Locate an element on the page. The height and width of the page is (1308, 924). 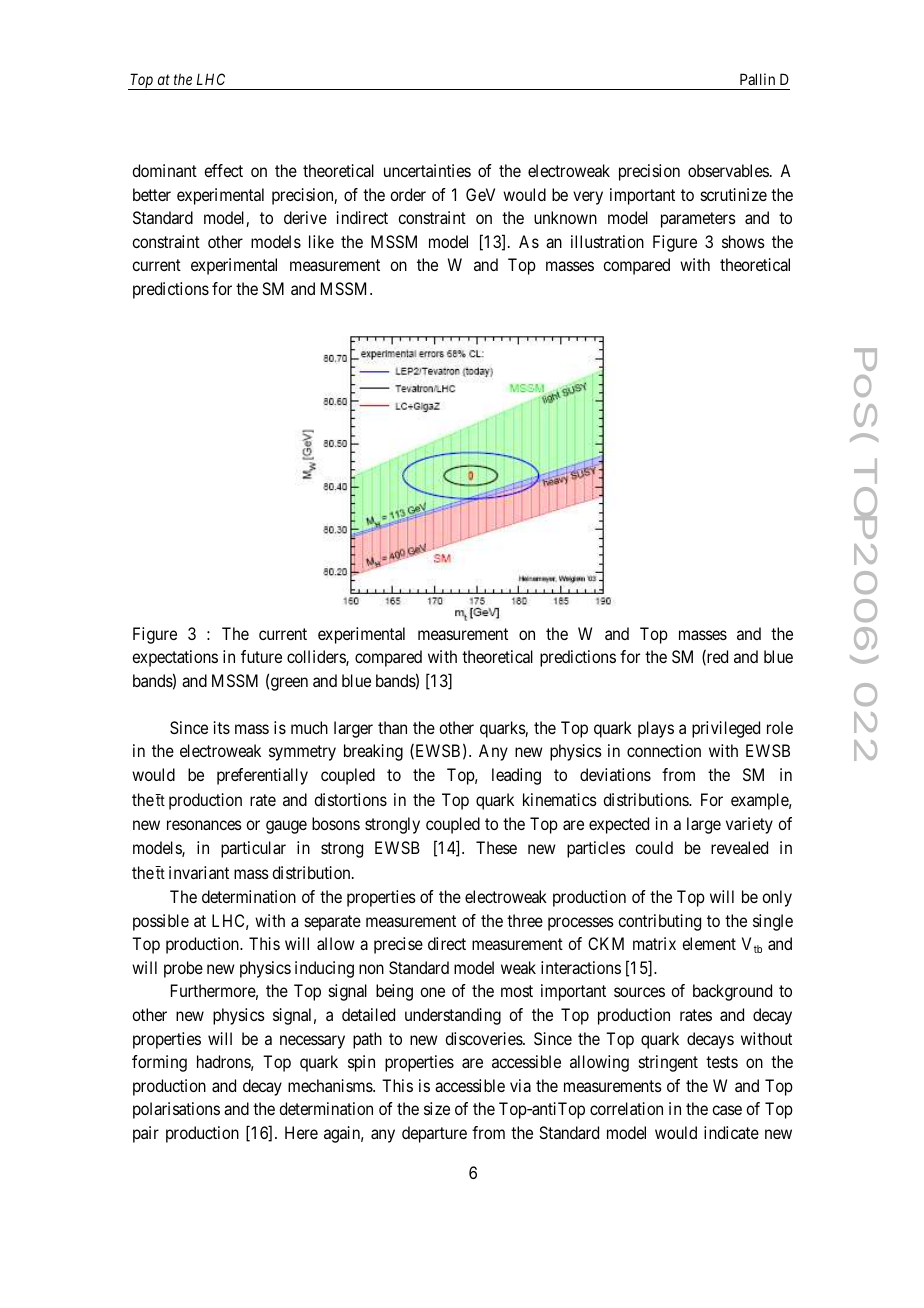
effect is located at coordinates (223, 170).
